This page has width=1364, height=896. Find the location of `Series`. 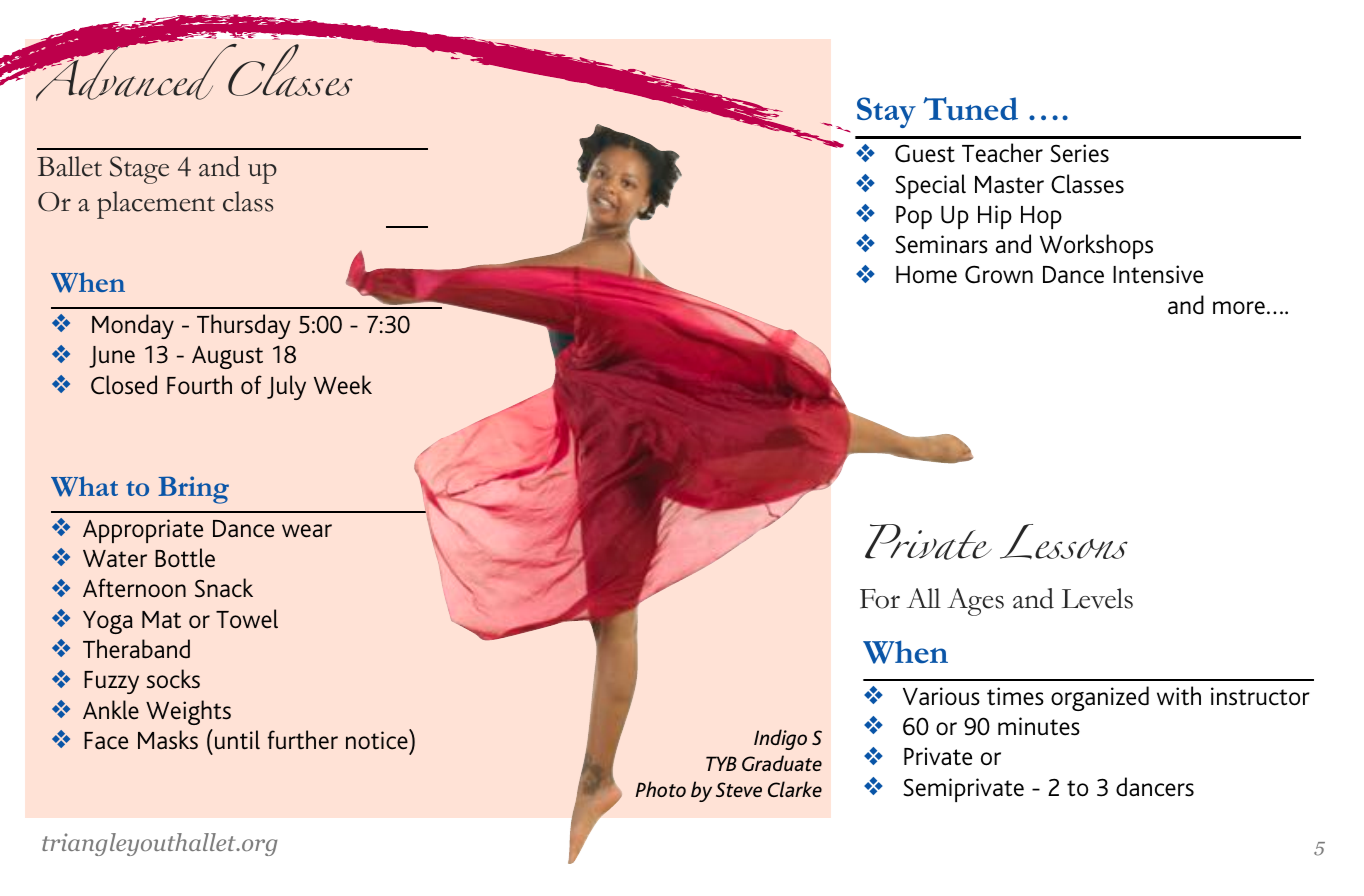

Series is located at coordinates (1079, 153).
